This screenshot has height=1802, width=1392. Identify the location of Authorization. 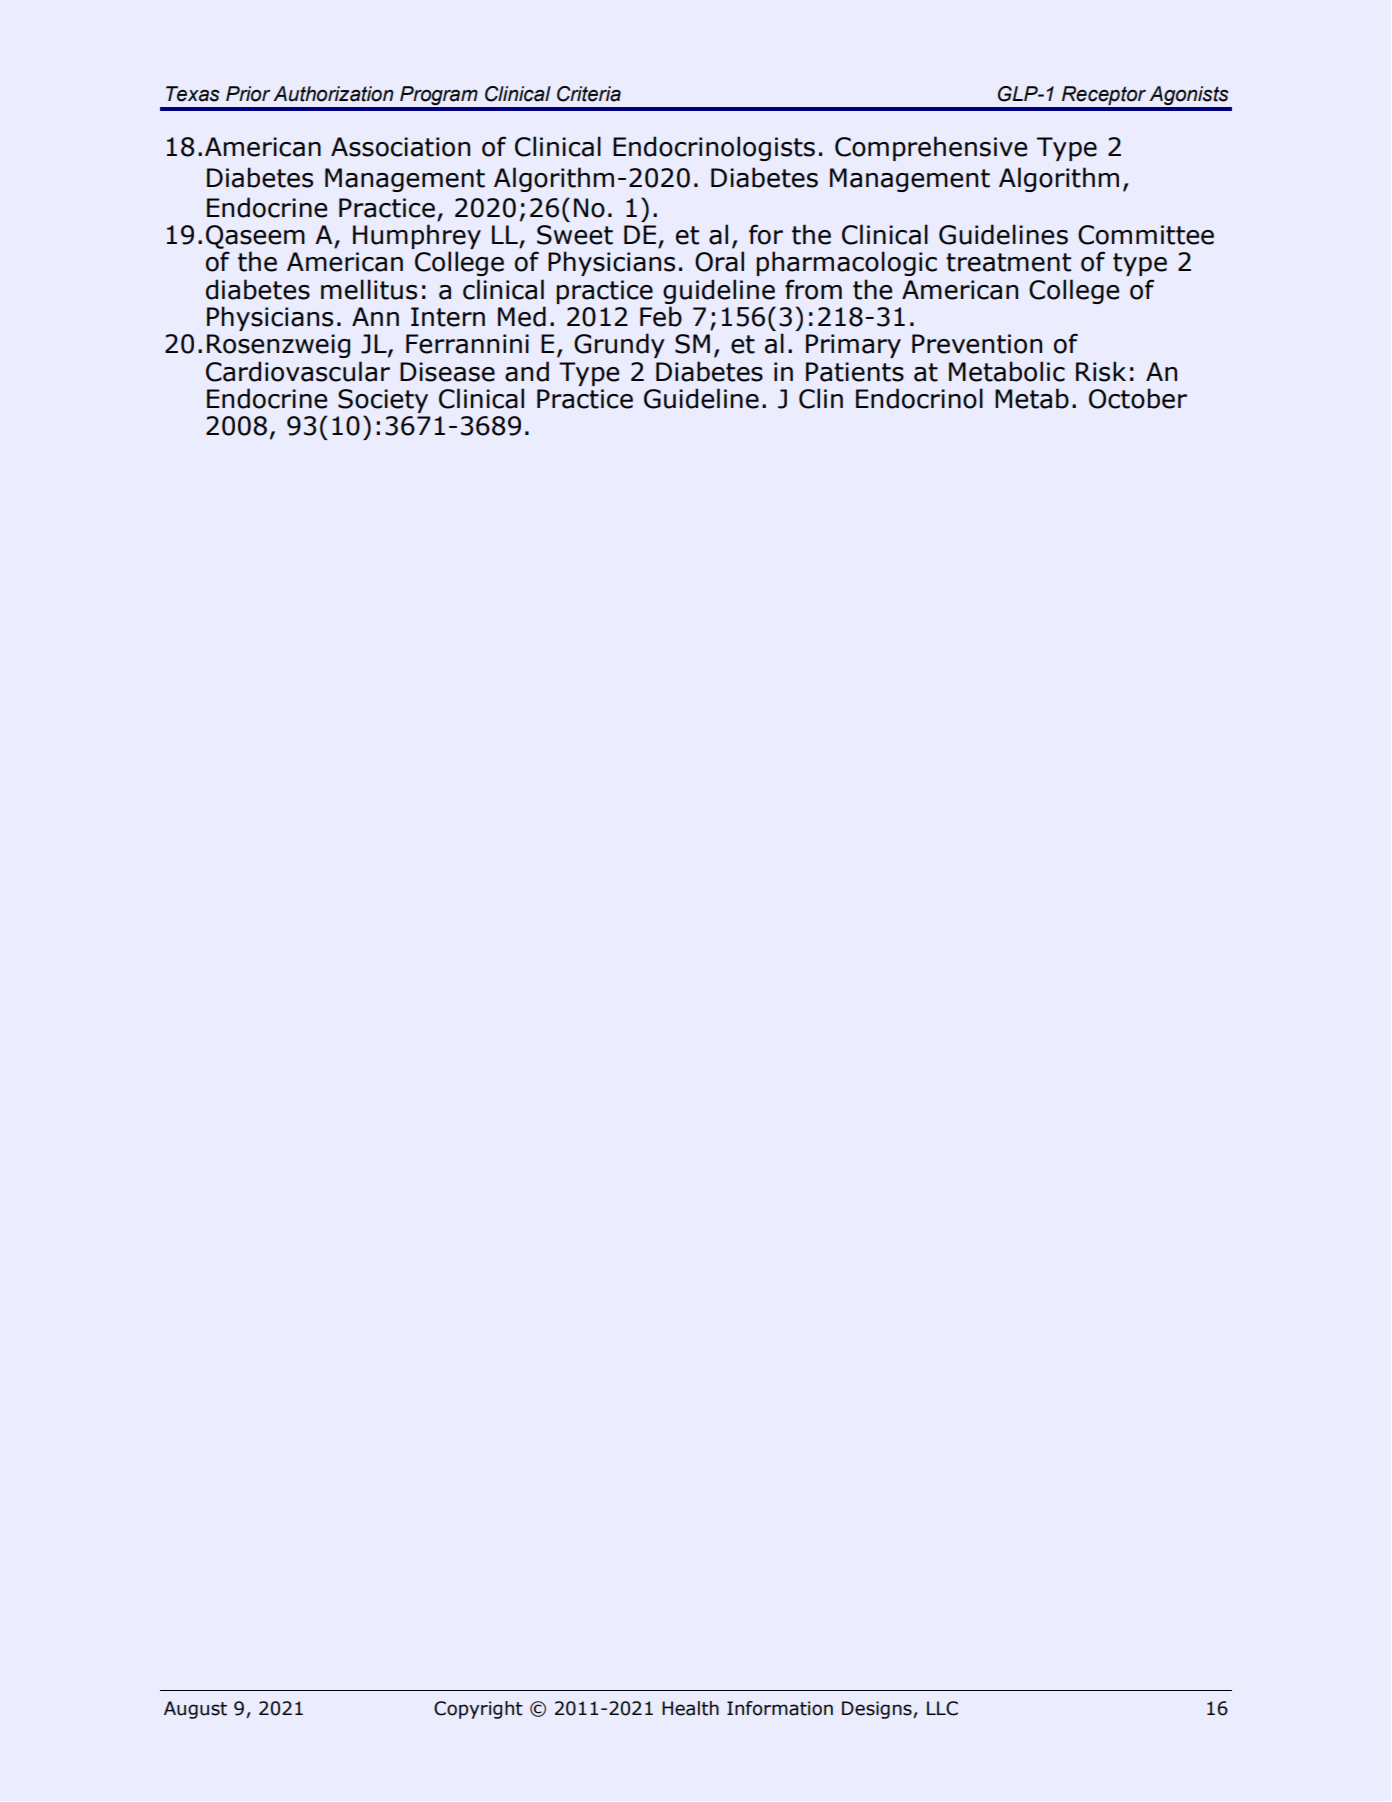
(333, 94).
